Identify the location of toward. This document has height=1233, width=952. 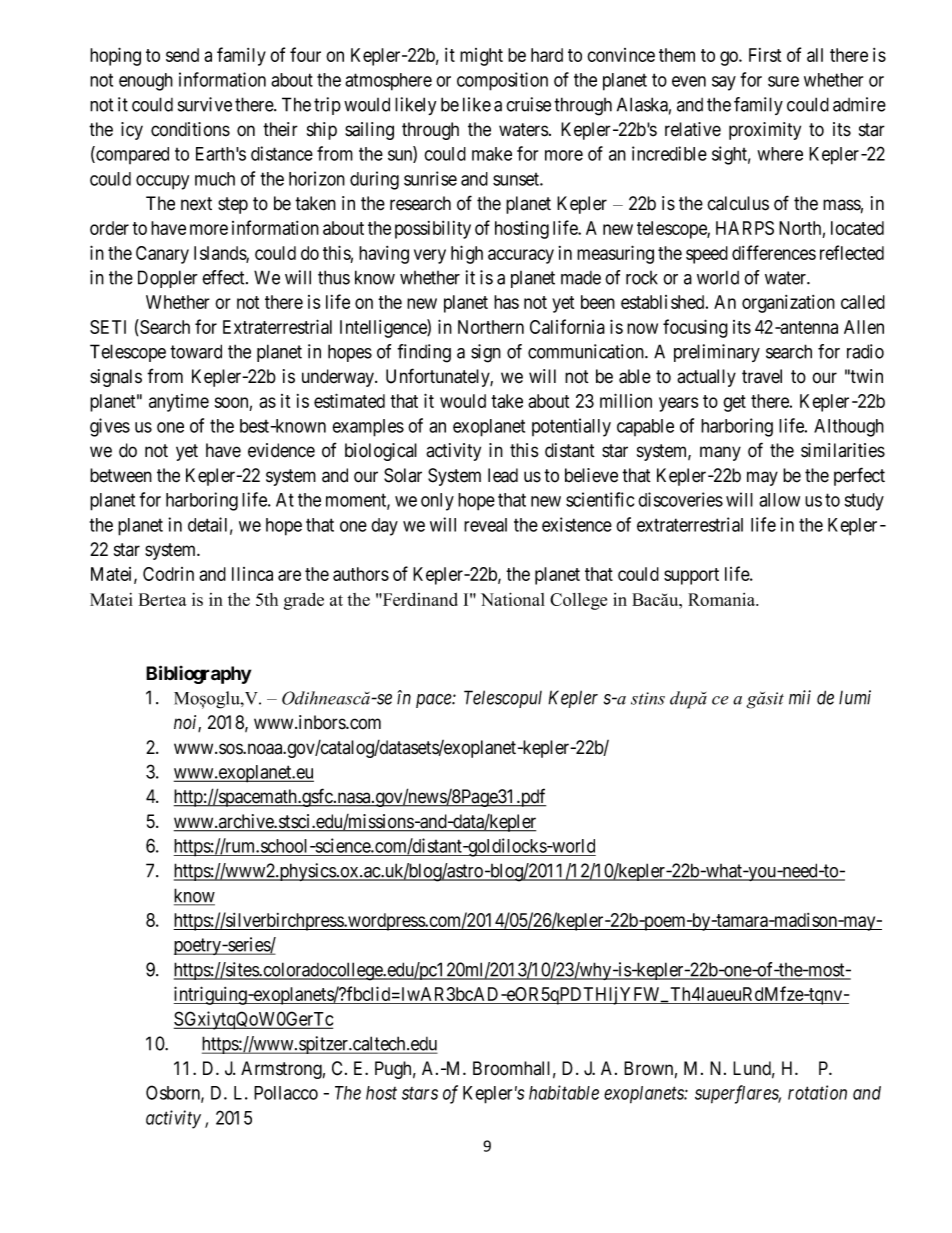
(196, 351).
